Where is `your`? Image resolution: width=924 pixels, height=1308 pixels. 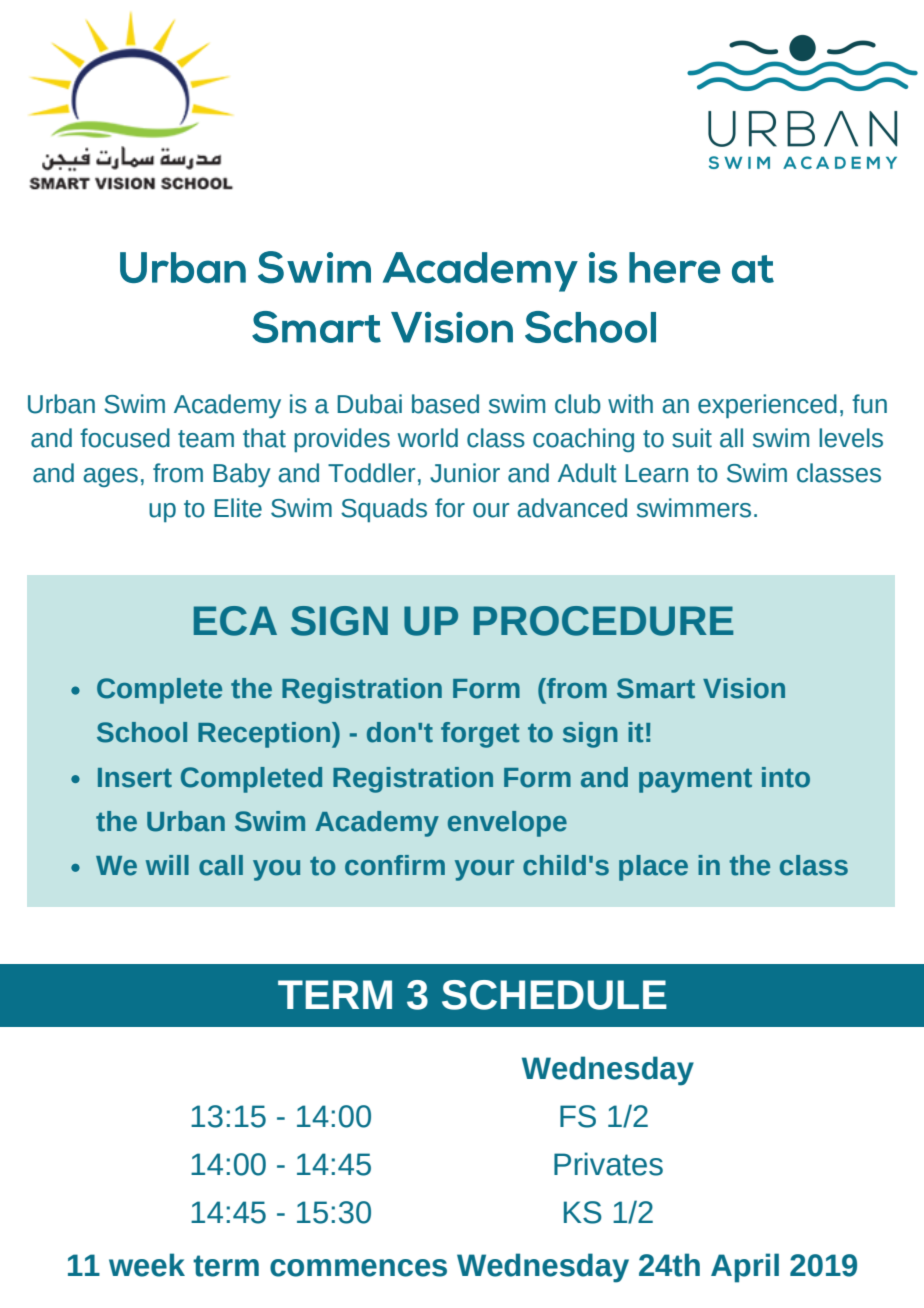 your is located at coordinates (484, 870).
